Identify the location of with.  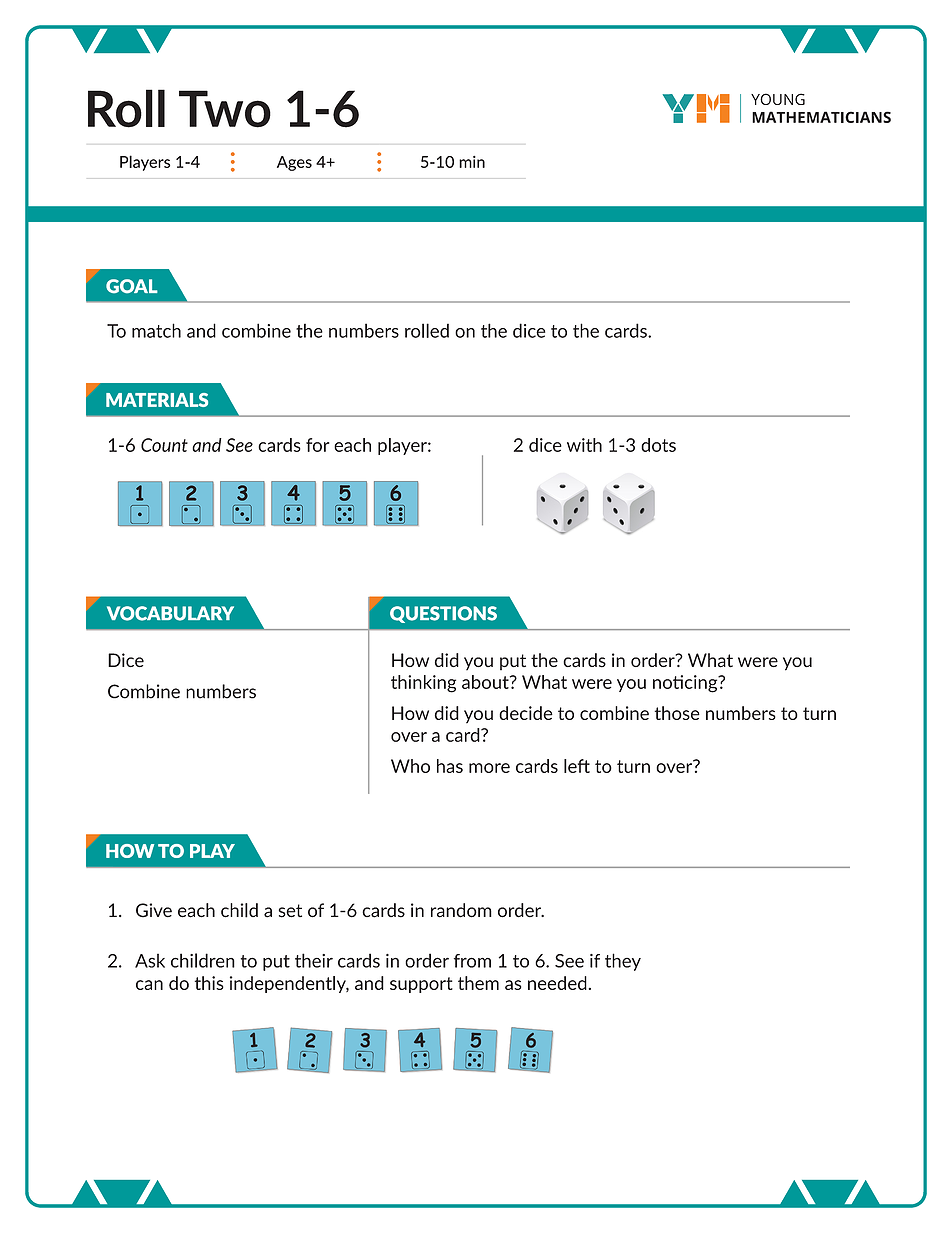
(584, 445).
